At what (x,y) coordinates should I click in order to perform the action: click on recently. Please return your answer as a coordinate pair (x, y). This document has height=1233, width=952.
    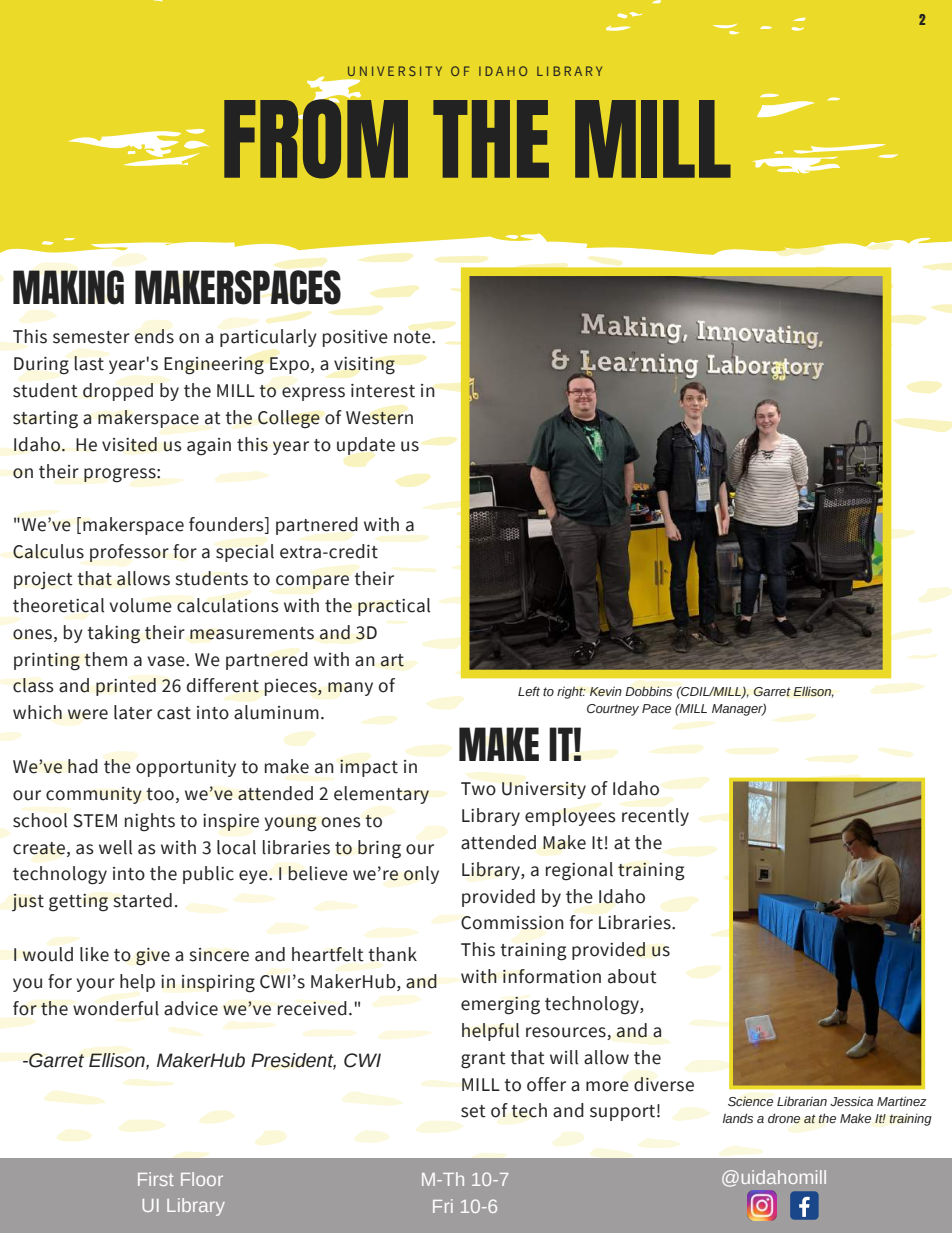
    Looking at the image, I should click on (655, 817).
